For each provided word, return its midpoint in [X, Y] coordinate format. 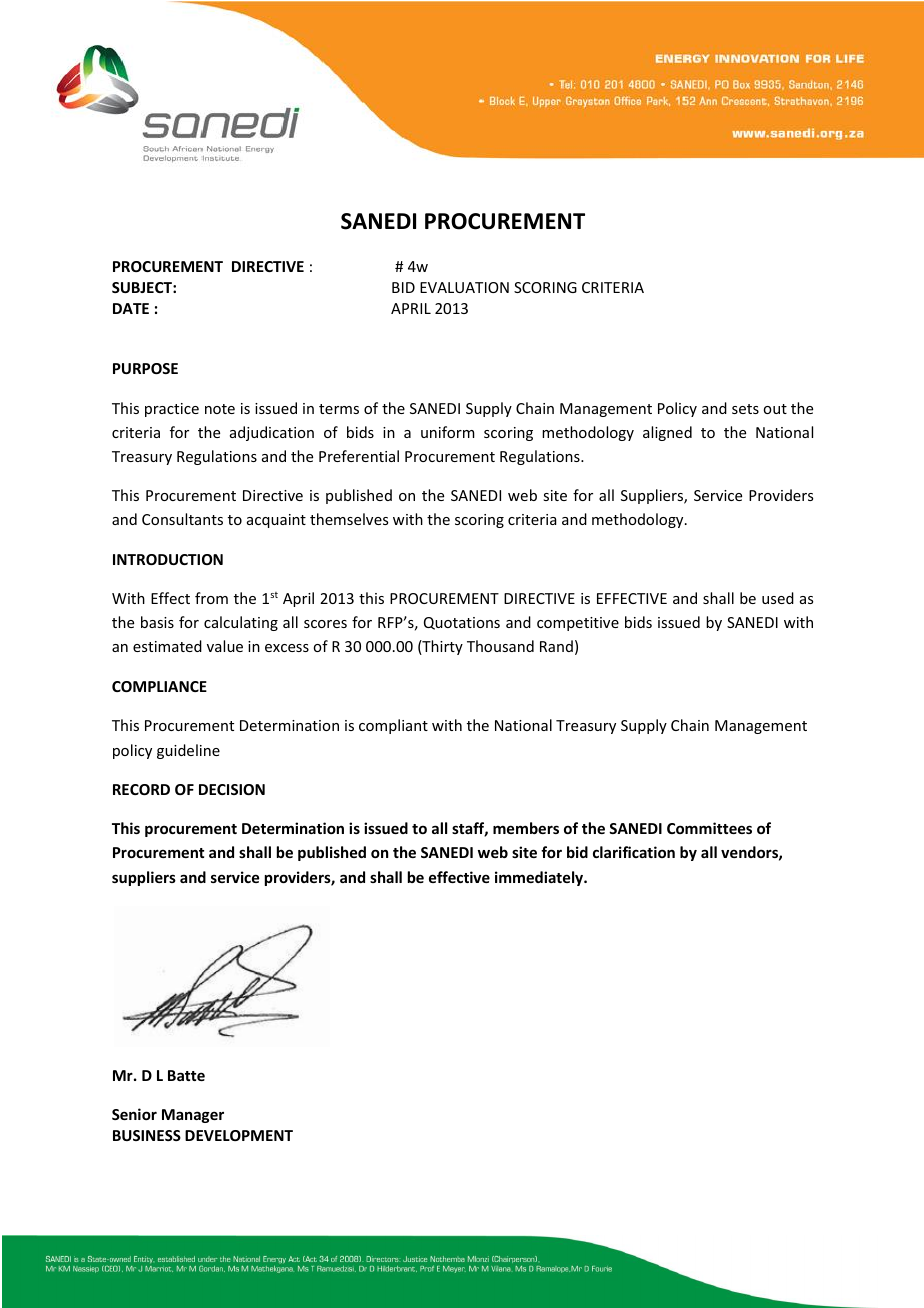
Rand [556, 646]
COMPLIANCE [159, 686]
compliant [393, 726]
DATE [131, 308]
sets [745, 409]
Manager [193, 1116]
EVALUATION [464, 287]
